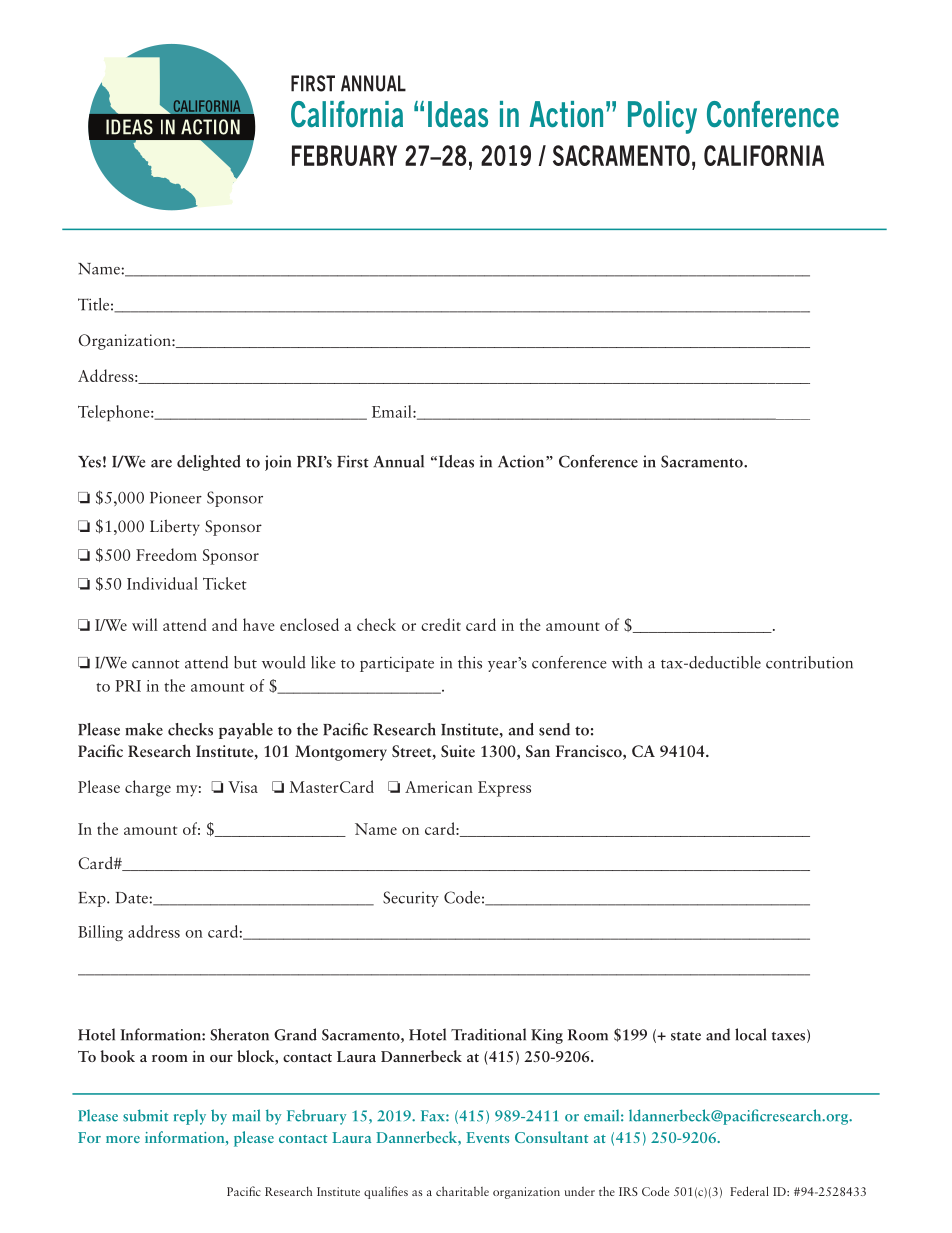 The height and width of the page is (1233, 952). I want to click on charge, so click(148, 788).
